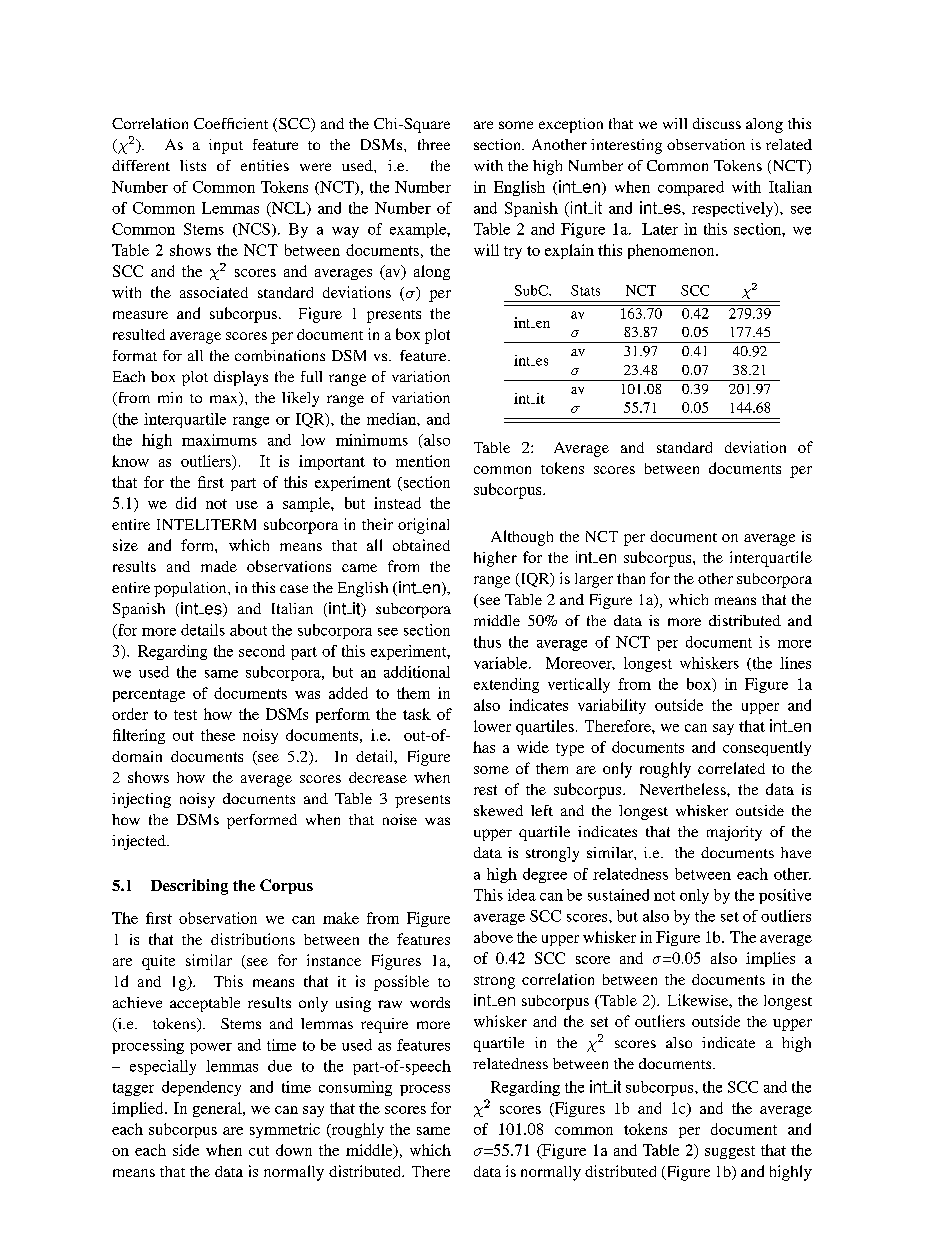 The width and height of the screenshot is (952, 1233). I want to click on lines, so click(795, 663).
